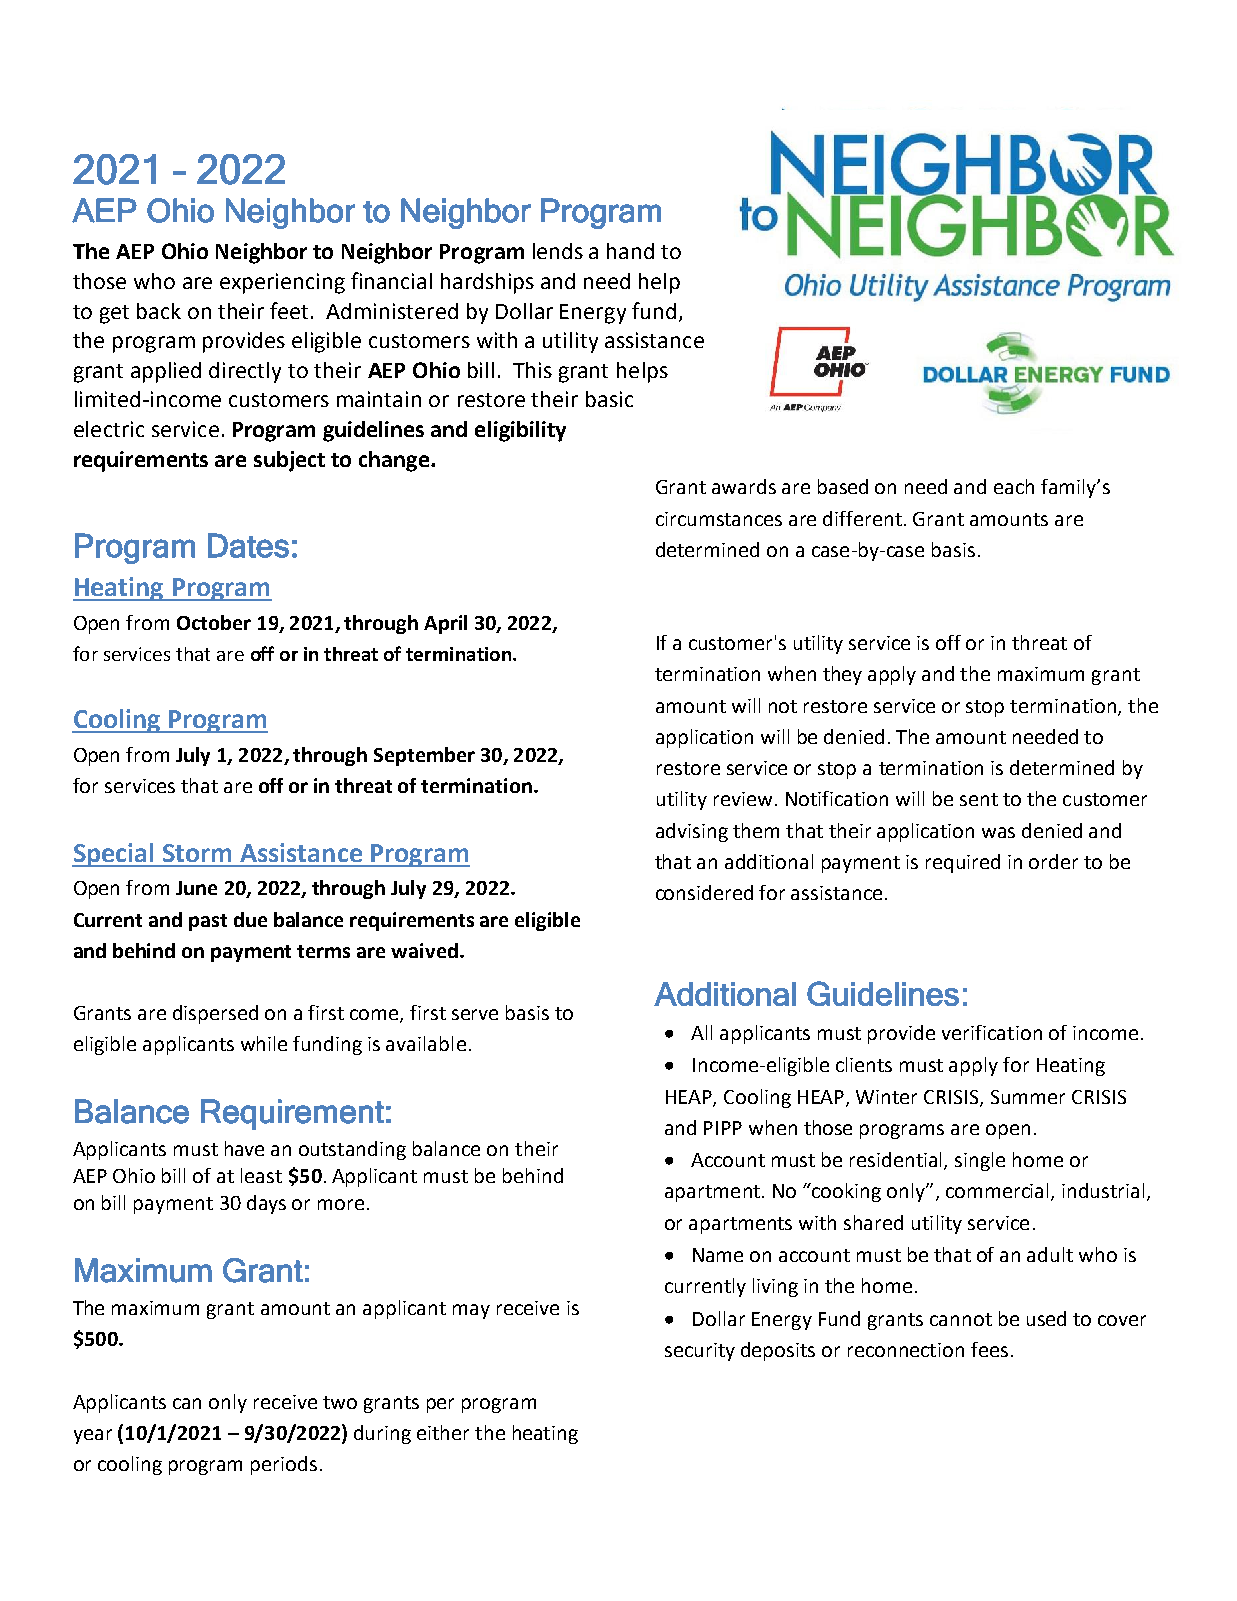  I want to click on days, so click(266, 1204).
